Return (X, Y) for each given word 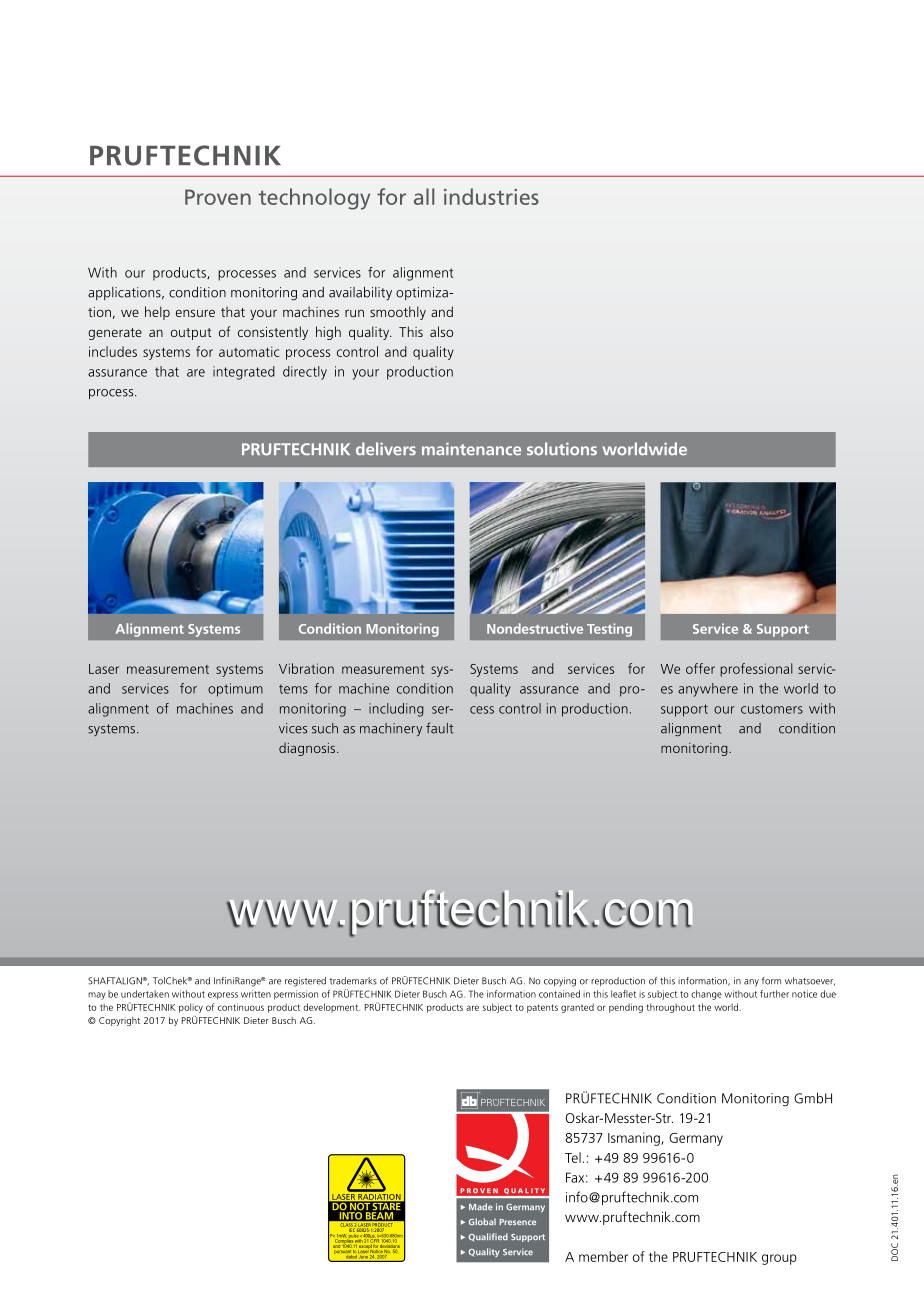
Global (482, 1221)
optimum (235, 690)
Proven (218, 197)
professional (756, 670)
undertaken (145, 994)
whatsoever (810, 981)
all (424, 196)
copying (560, 982)
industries (491, 196)
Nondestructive (535, 628)
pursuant (342, 1252)
